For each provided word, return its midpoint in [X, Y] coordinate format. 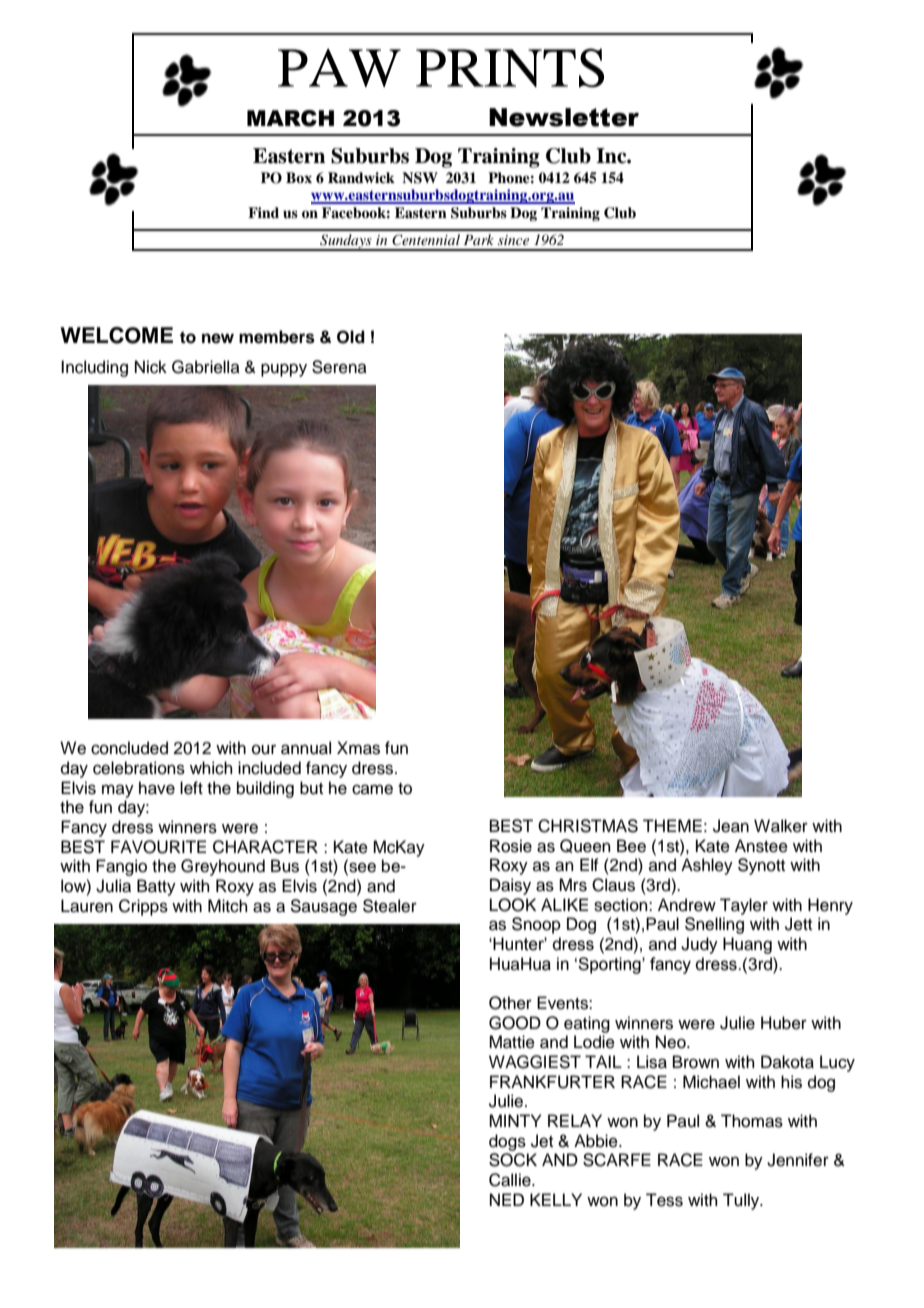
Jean [731, 826]
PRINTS [510, 68]
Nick [151, 367]
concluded [129, 748]
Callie [511, 1180]
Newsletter [564, 117]
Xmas [358, 748]
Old [351, 337]
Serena [339, 367]
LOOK [513, 905]
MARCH [290, 118]
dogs [507, 1142]
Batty [156, 887]
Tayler [744, 906]
